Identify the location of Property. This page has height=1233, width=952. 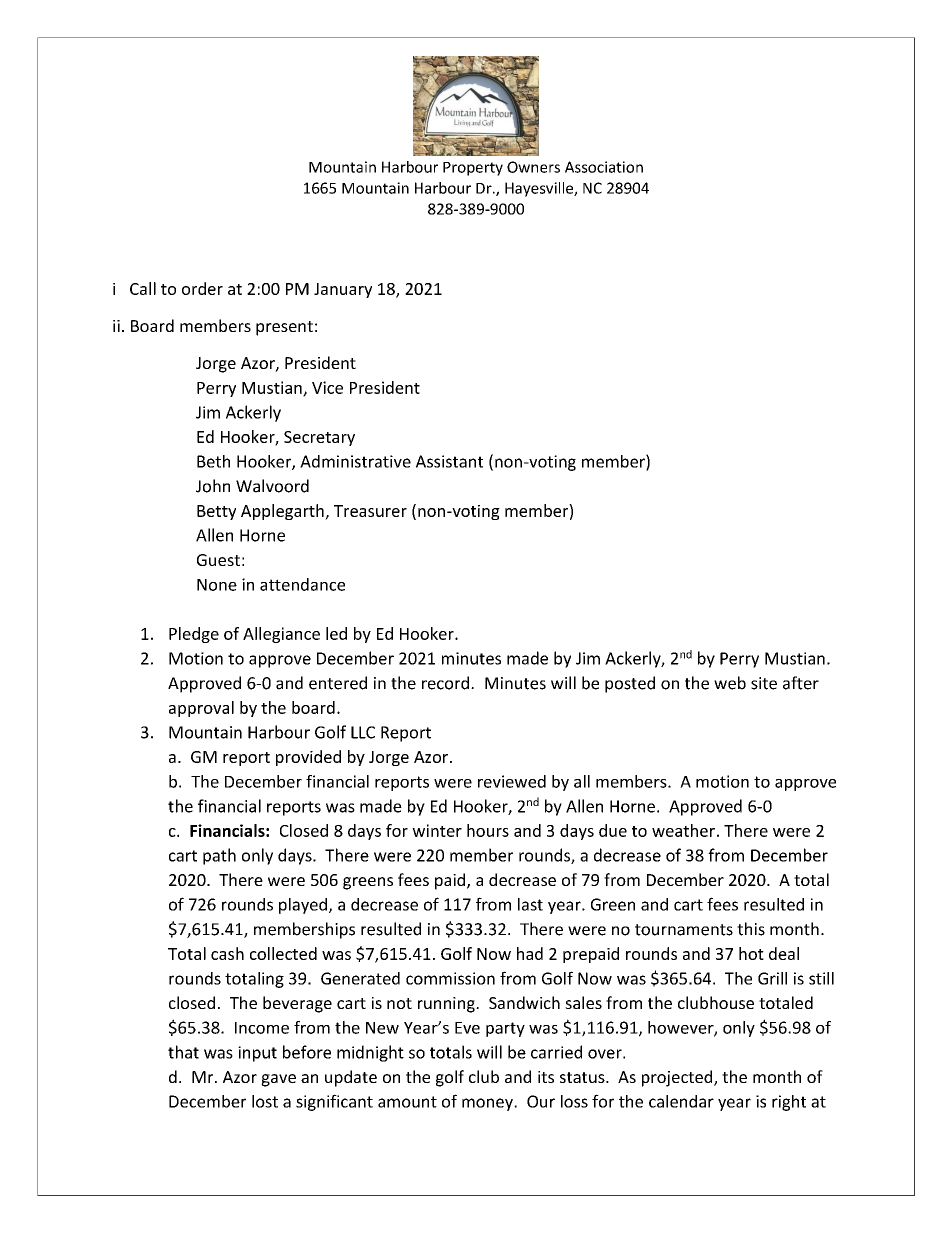
(473, 169).
